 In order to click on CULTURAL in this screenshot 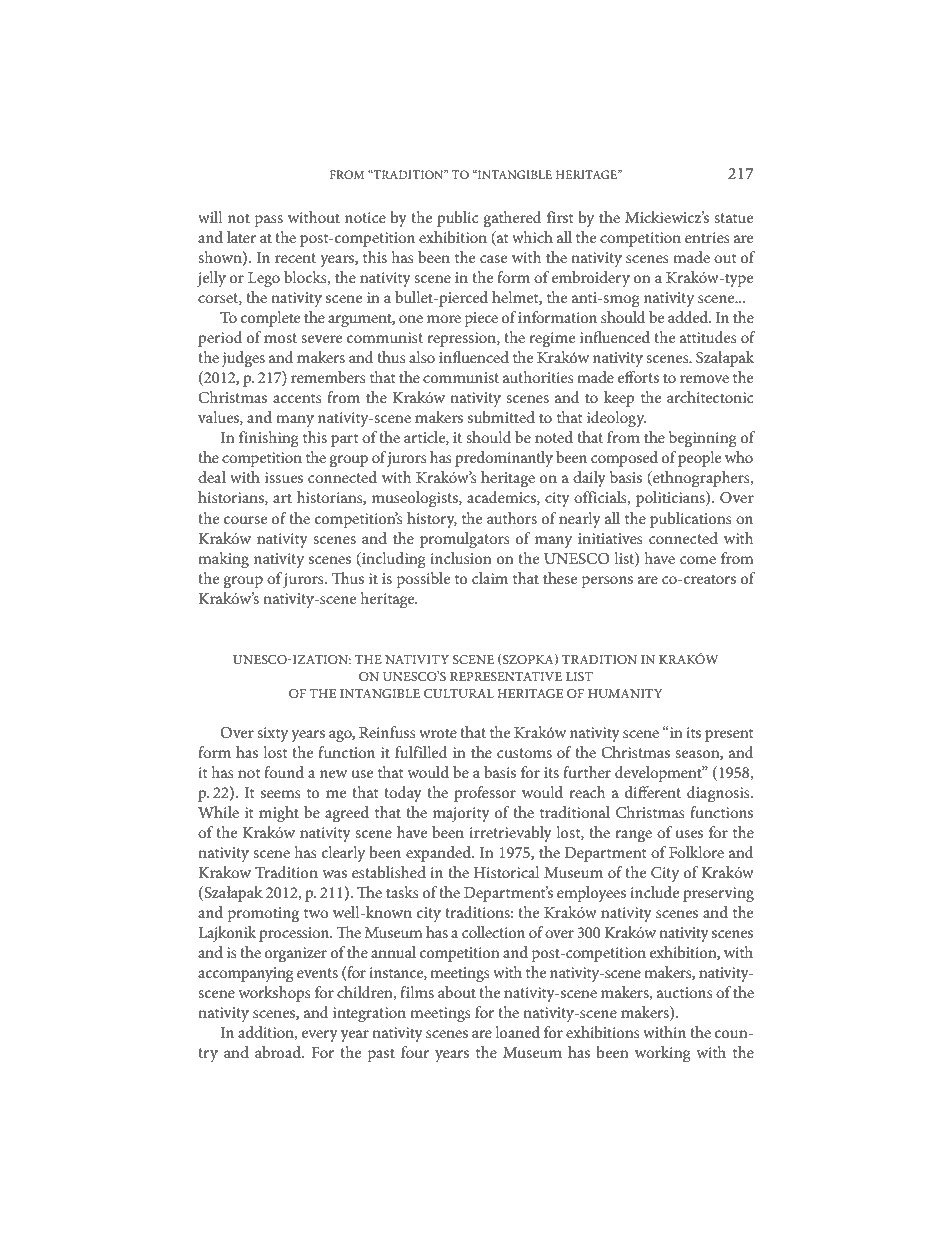, I will do `click(459, 693)`.
